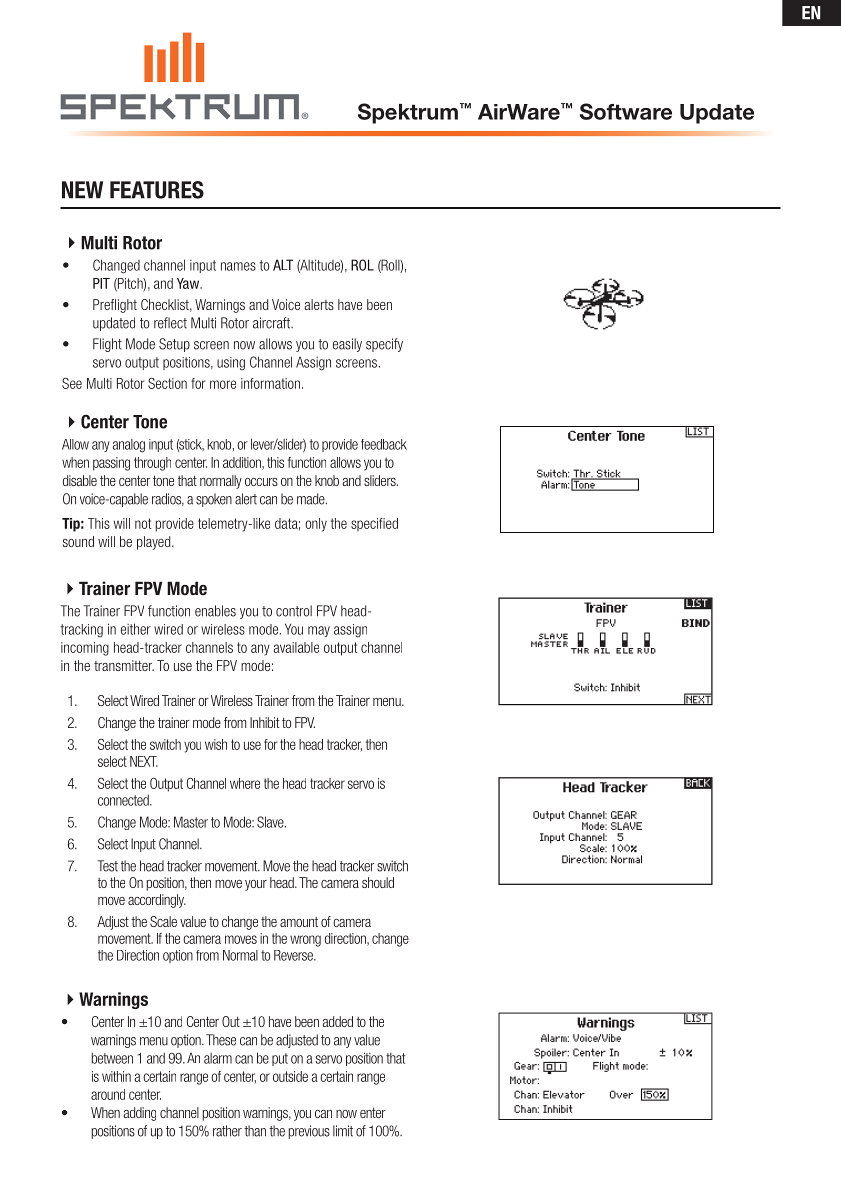  I want to click on adding, so click(140, 1114).
